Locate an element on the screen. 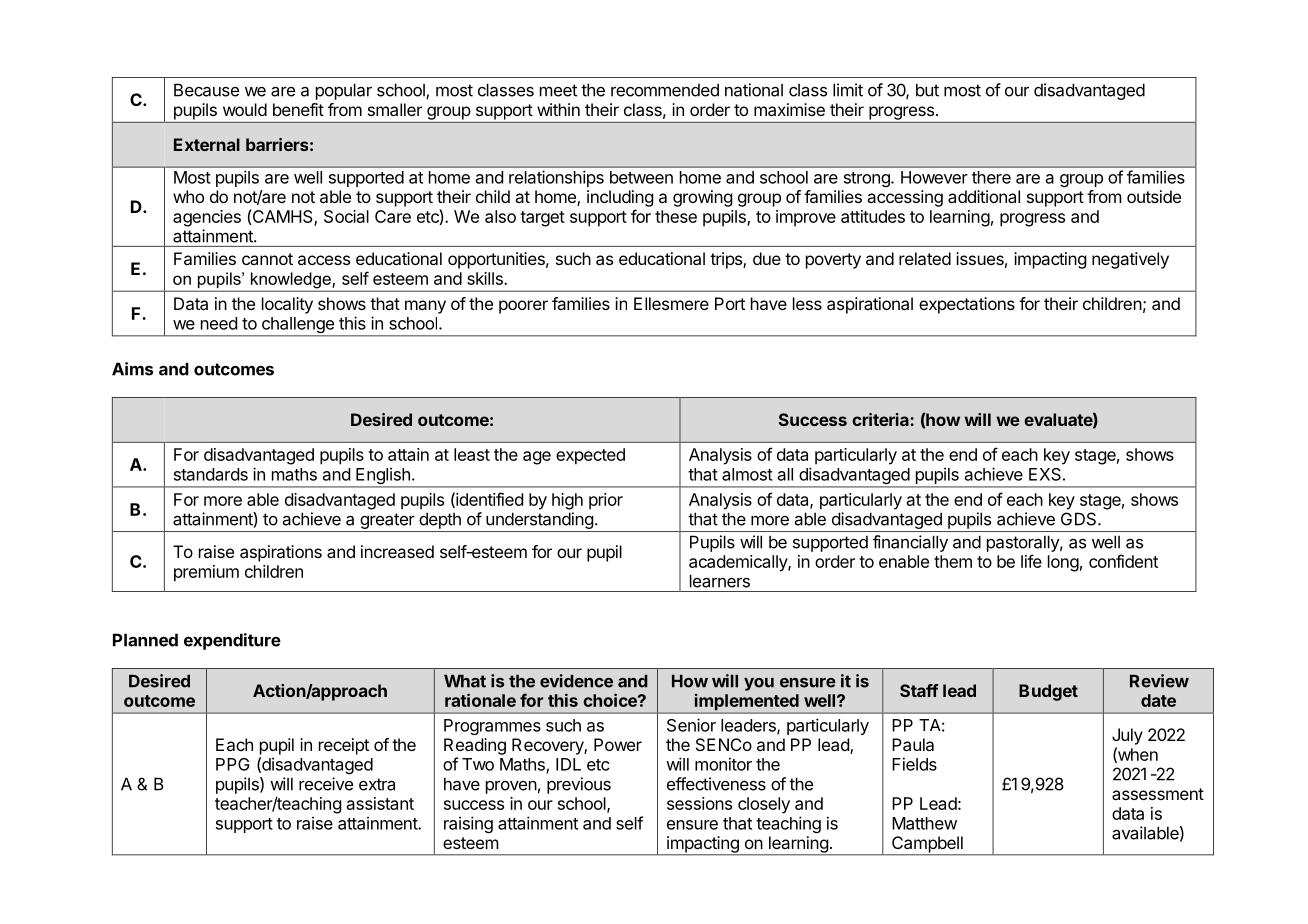 Image resolution: width=1308 pixels, height=924 pixels. recommended is located at coordinates (665, 90).
